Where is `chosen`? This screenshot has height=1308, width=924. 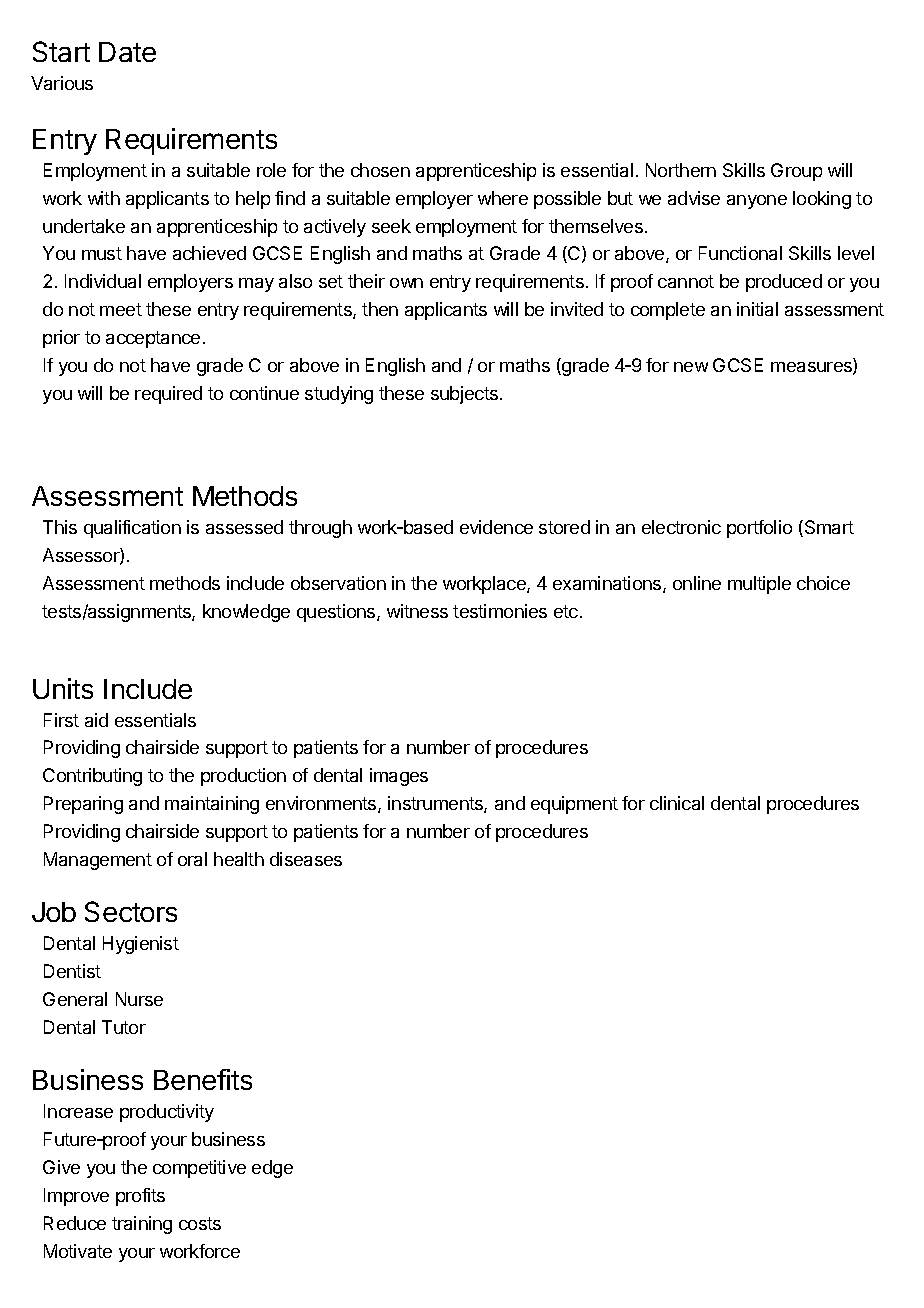
chosen is located at coordinates (380, 170).
